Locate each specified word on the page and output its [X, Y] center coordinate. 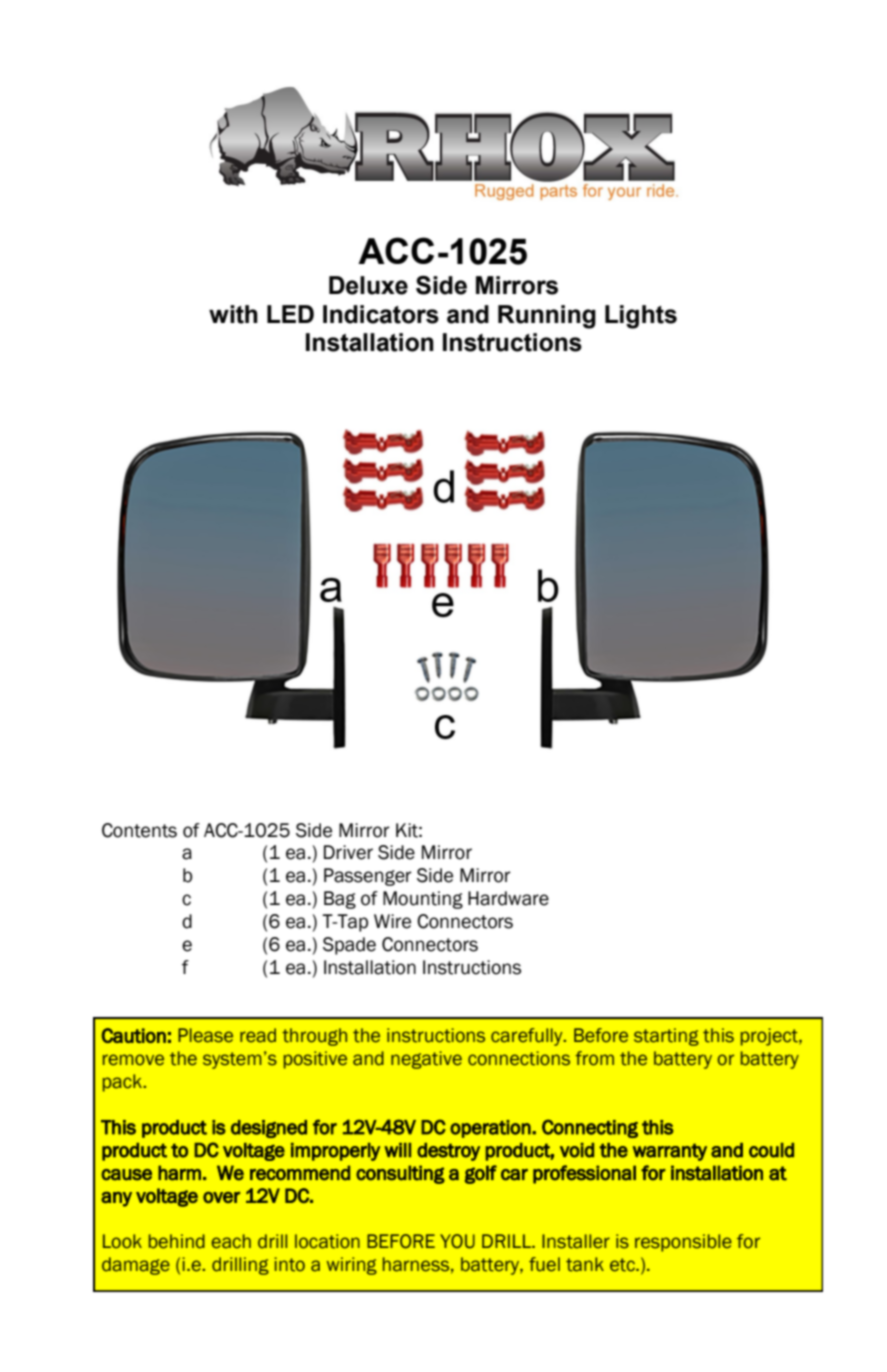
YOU [457, 1241]
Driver [348, 852]
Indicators [381, 314]
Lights [641, 317]
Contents [139, 830]
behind [177, 1241]
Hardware [508, 898]
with [233, 314]
